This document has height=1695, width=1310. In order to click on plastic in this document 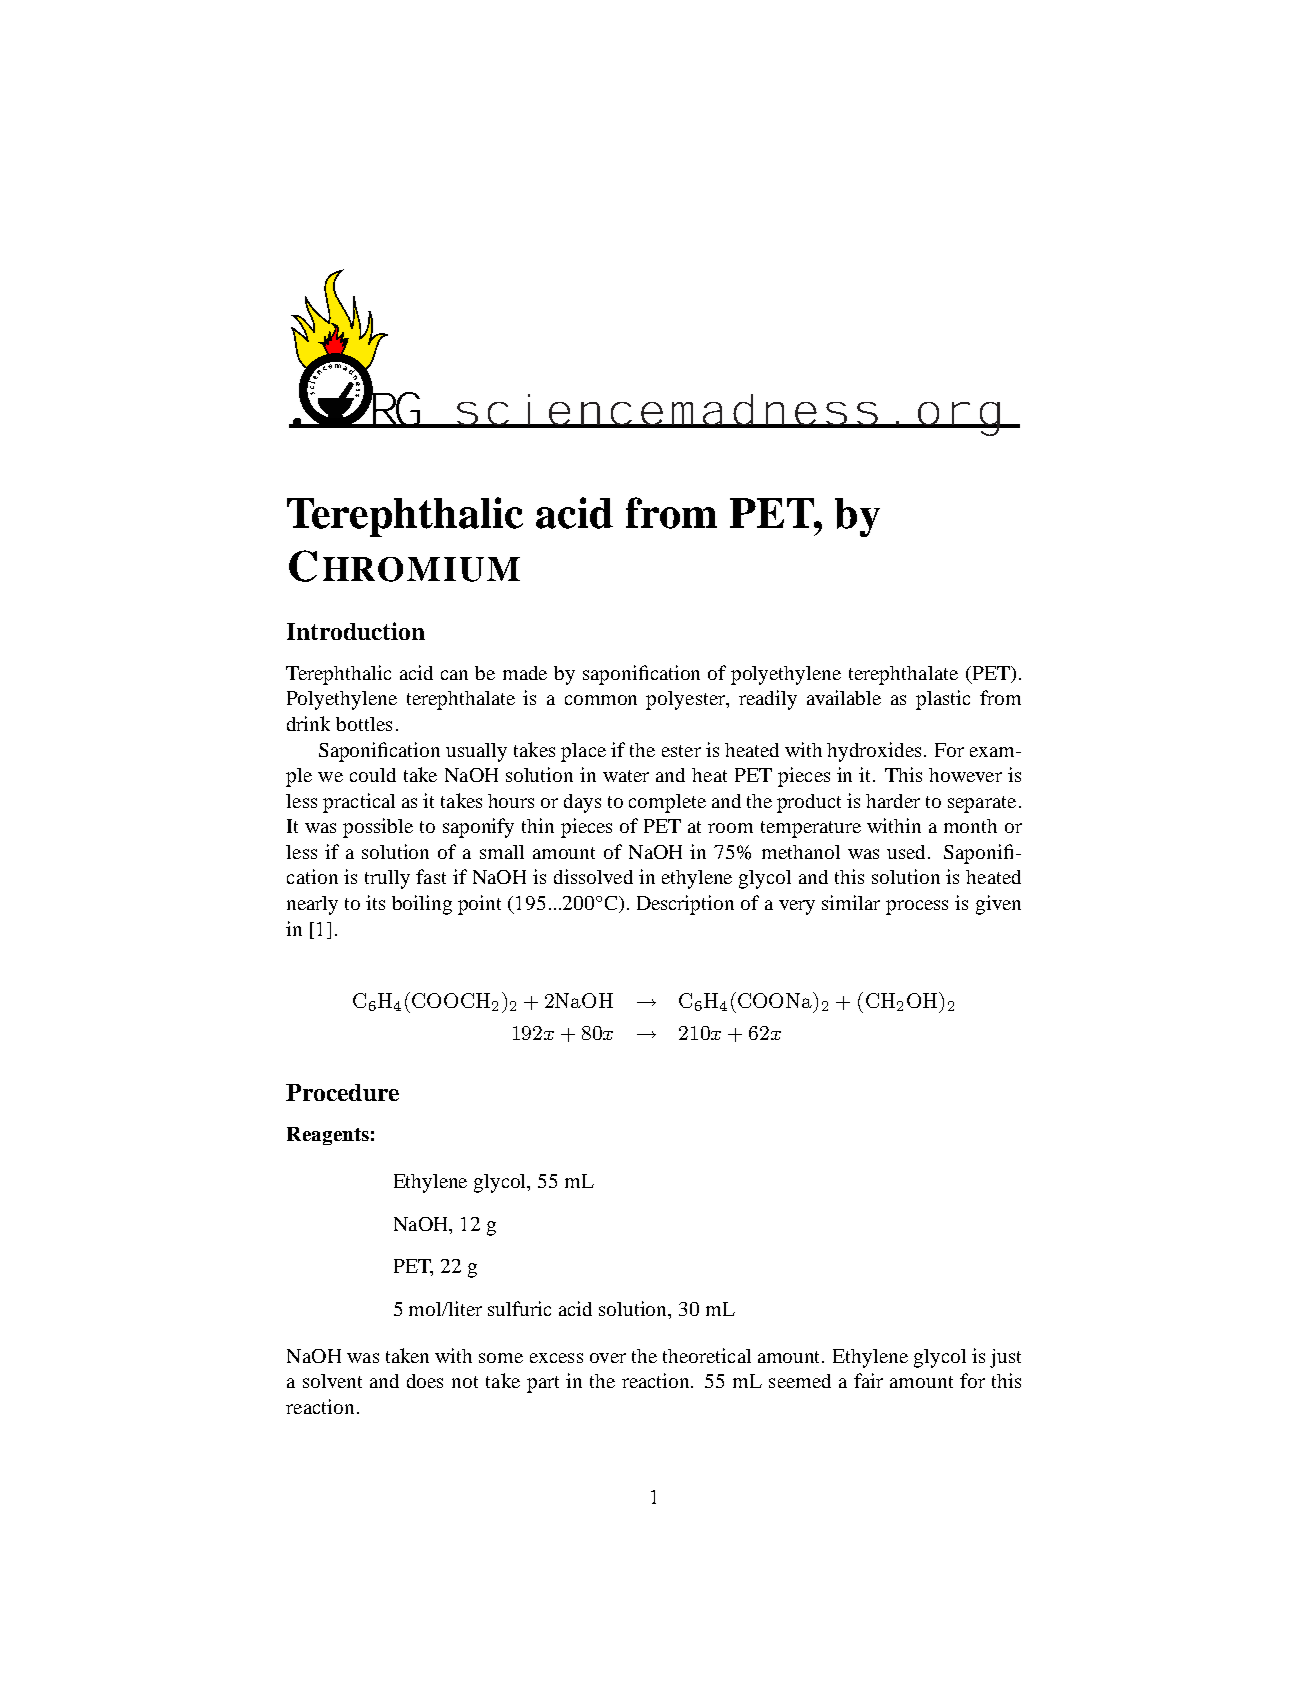, I will do `click(943, 700)`.
